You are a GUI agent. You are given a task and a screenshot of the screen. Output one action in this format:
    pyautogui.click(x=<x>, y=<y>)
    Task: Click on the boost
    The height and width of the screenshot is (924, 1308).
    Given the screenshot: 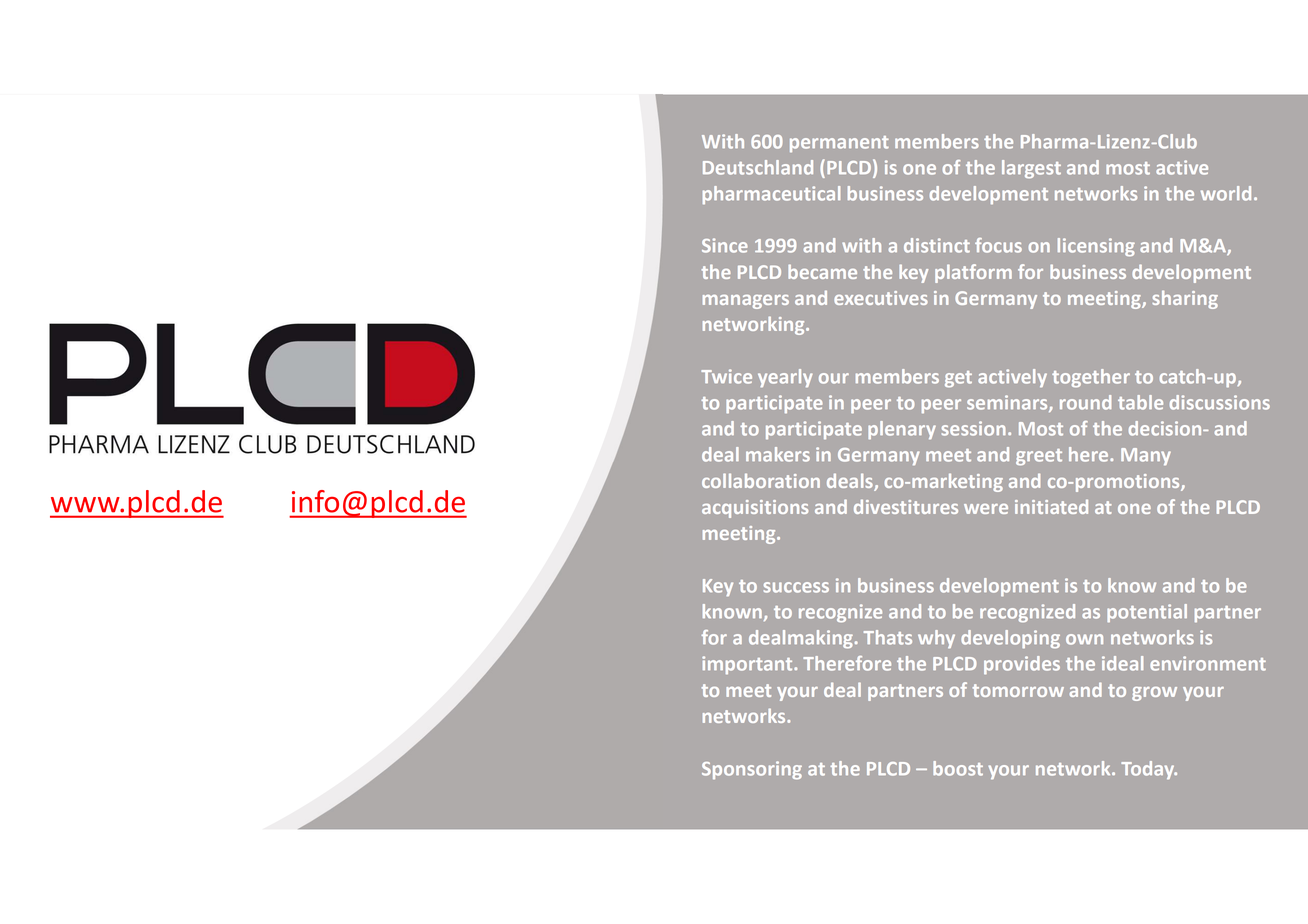 What is the action you would take?
    pyautogui.click(x=958, y=768)
